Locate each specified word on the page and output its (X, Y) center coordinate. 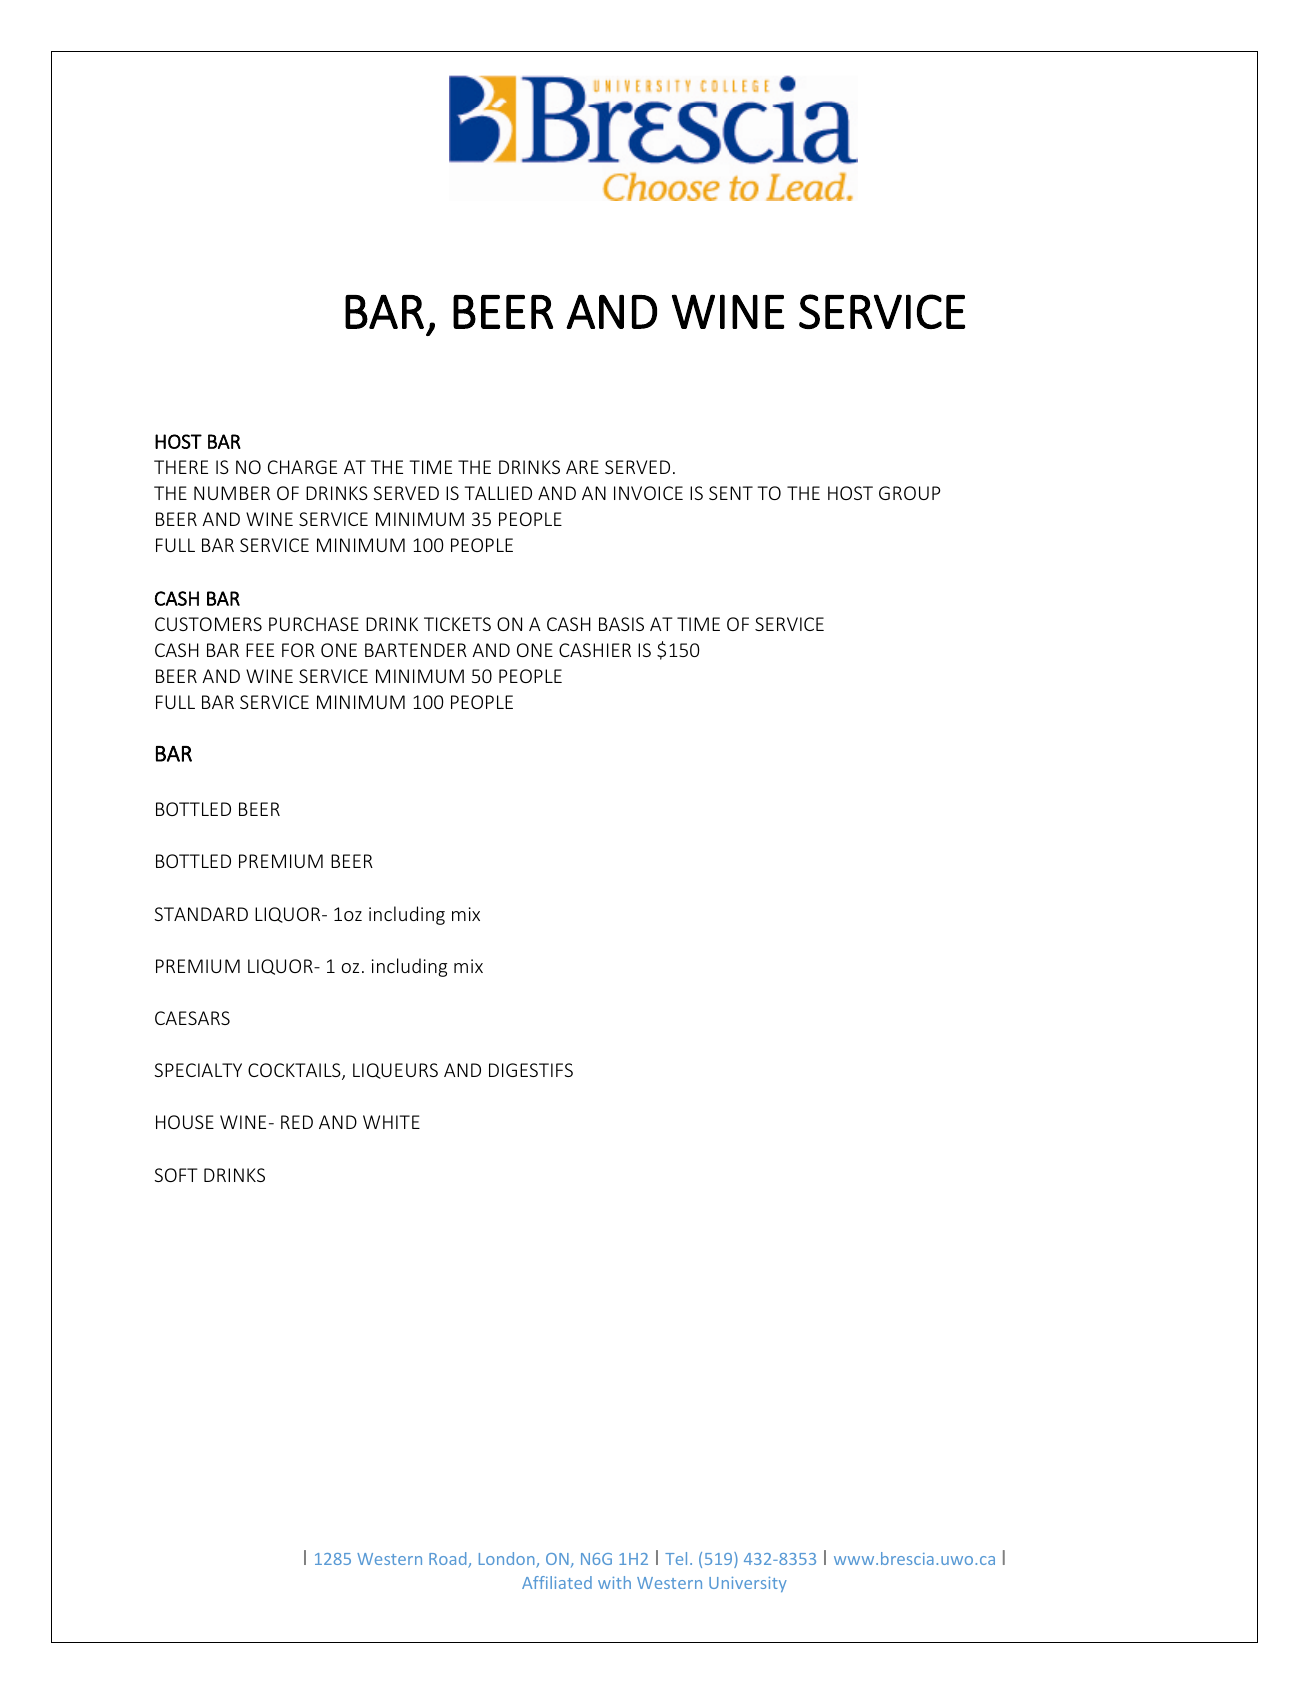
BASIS (621, 624)
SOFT (176, 1175)
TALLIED (498, 493)
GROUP (909, 493)
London (508, 1560)
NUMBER (232, 493)
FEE (260, 650)
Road (449, 1560)
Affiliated (557, 1582)
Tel (676, 1558)
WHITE (391, 1122)
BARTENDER (416, 650)
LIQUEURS (395, 1071)
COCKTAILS (295, 1071)
